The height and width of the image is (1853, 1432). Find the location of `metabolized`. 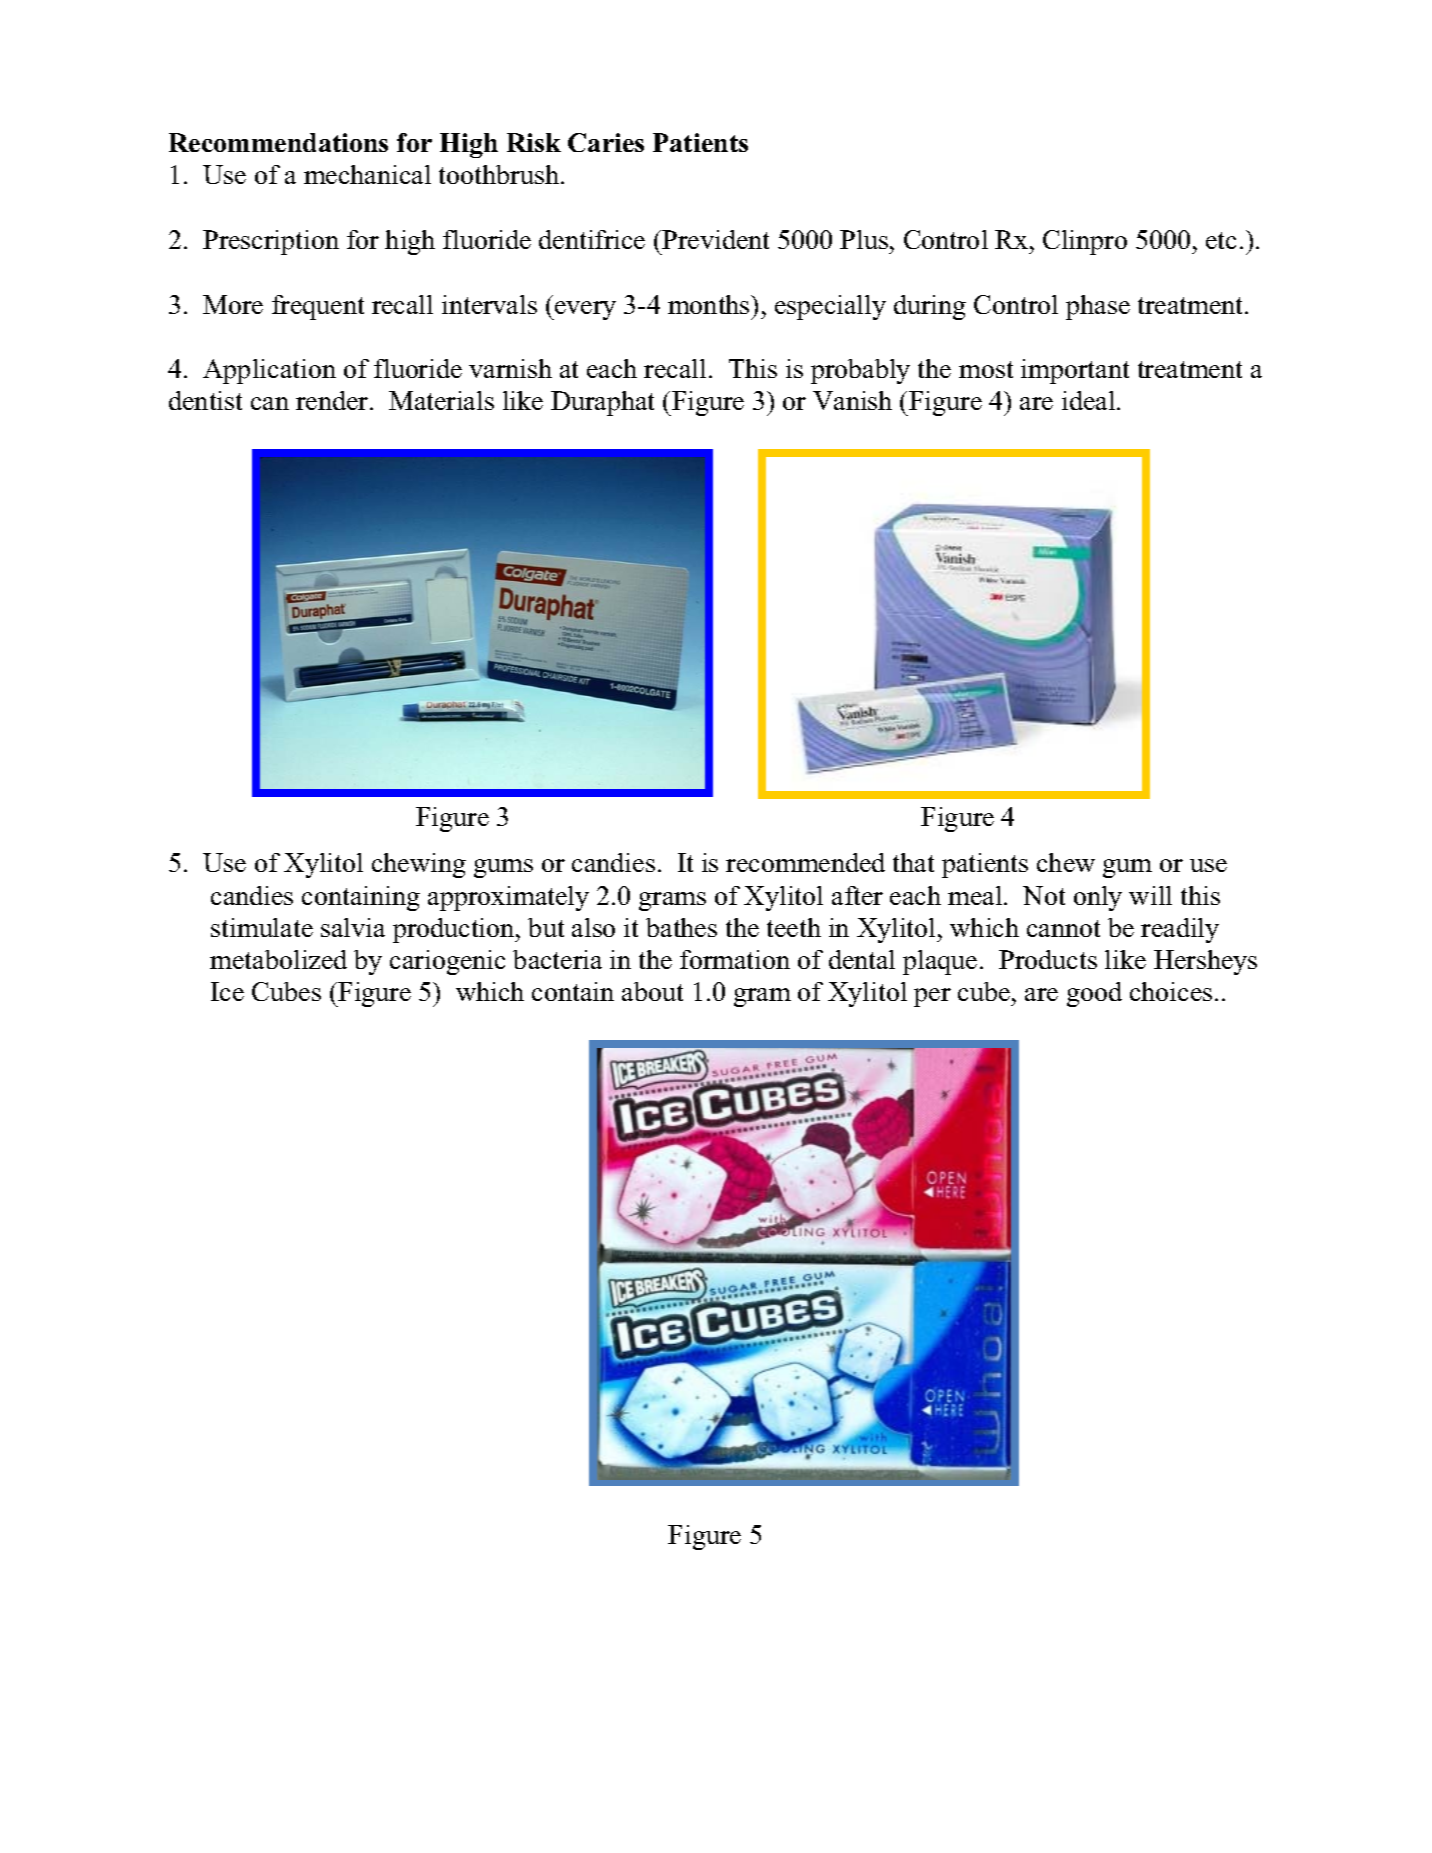

metabolized is located at coordinates (278, 959).
